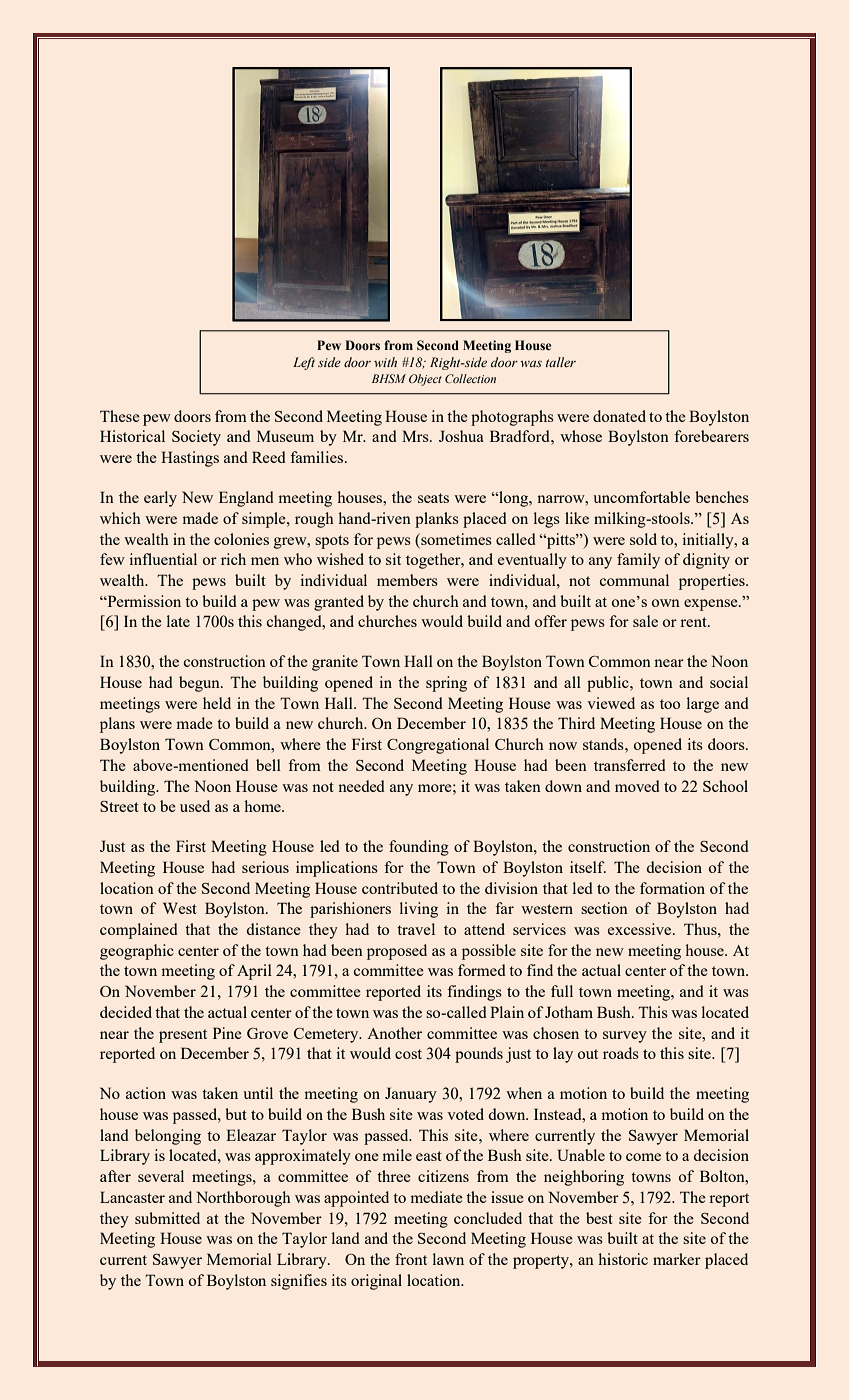  I want to click on present, so click(183, 1036).
